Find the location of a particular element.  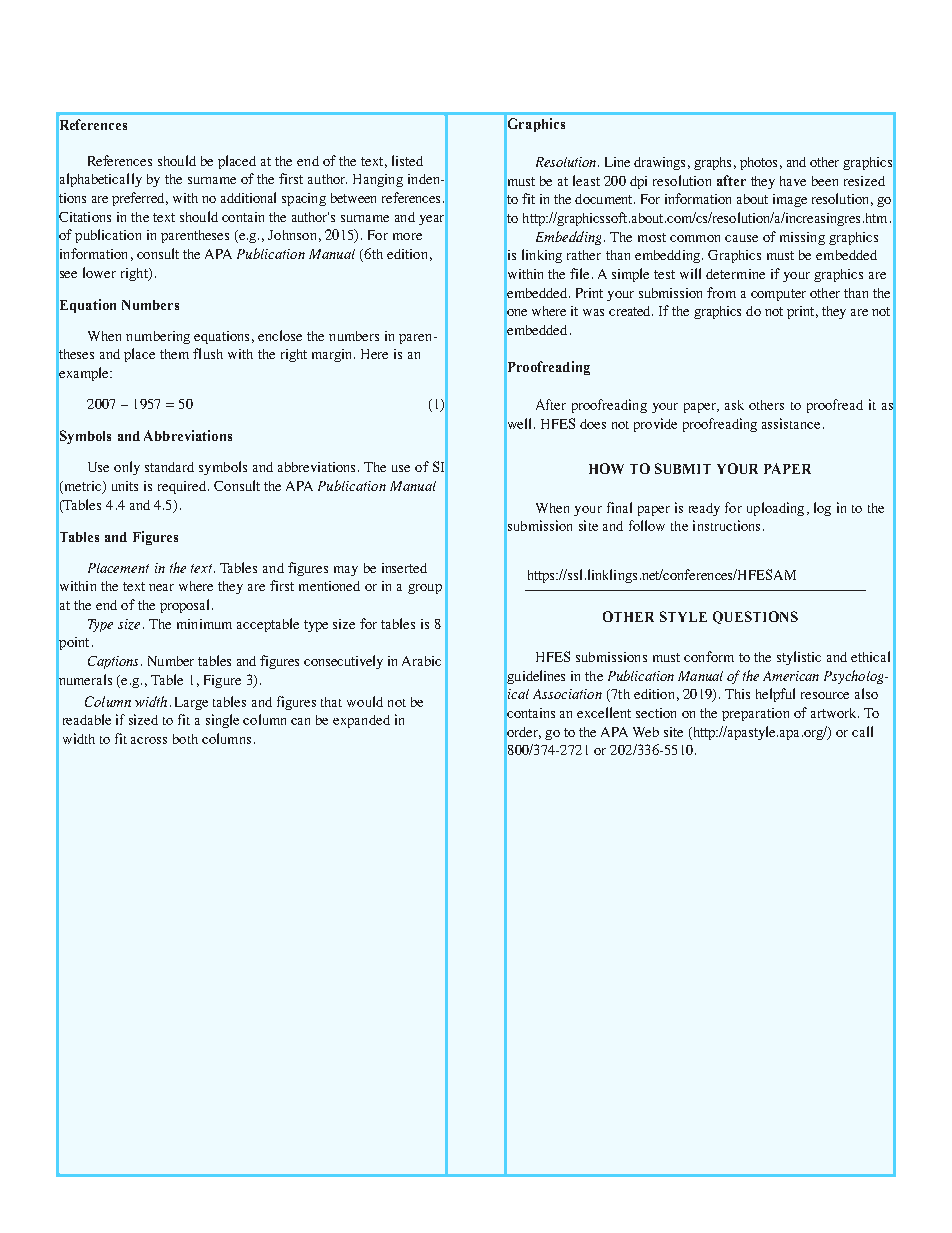

have is located at coordinates (793, 181).
